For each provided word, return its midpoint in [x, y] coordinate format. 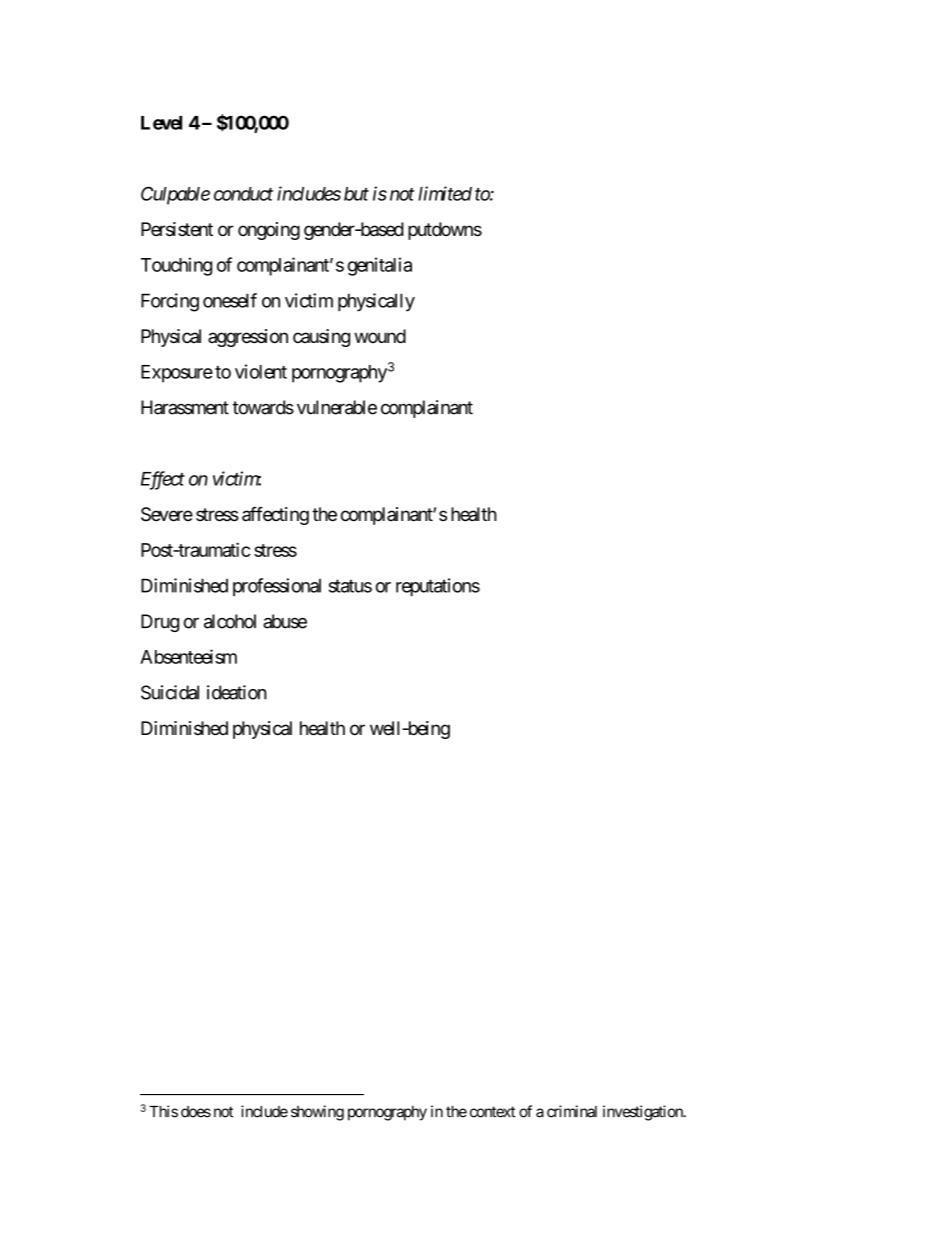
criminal [572, 1111]
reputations [438, 587]
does [196, 1112]
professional [277, 587]
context [492, 1112]
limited [445, 193]
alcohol [230, 621]
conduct [243, 194]
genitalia [380, 266]
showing [317, 1113]
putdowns [445, 231]
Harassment [185, 407]
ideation [237, 692]
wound [380, 336]
